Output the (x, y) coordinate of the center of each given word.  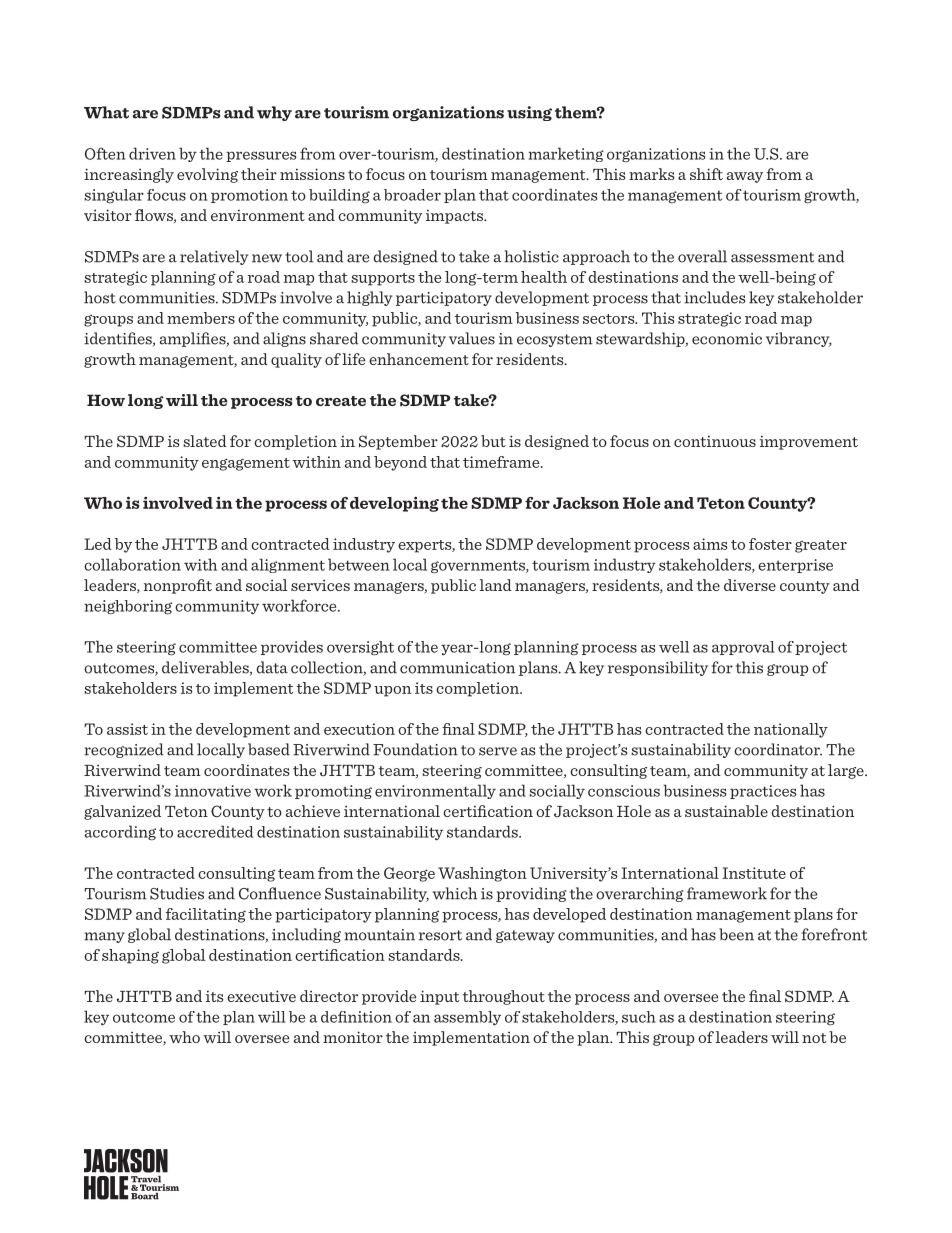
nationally (791, 730)
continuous (715, 441)
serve (498, 751)
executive (261, 996)
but (493, 441)
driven (152, 153)
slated (205, 441)
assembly (467, 1018)
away (745, 177)
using (529, 113)
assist (127, 729)
